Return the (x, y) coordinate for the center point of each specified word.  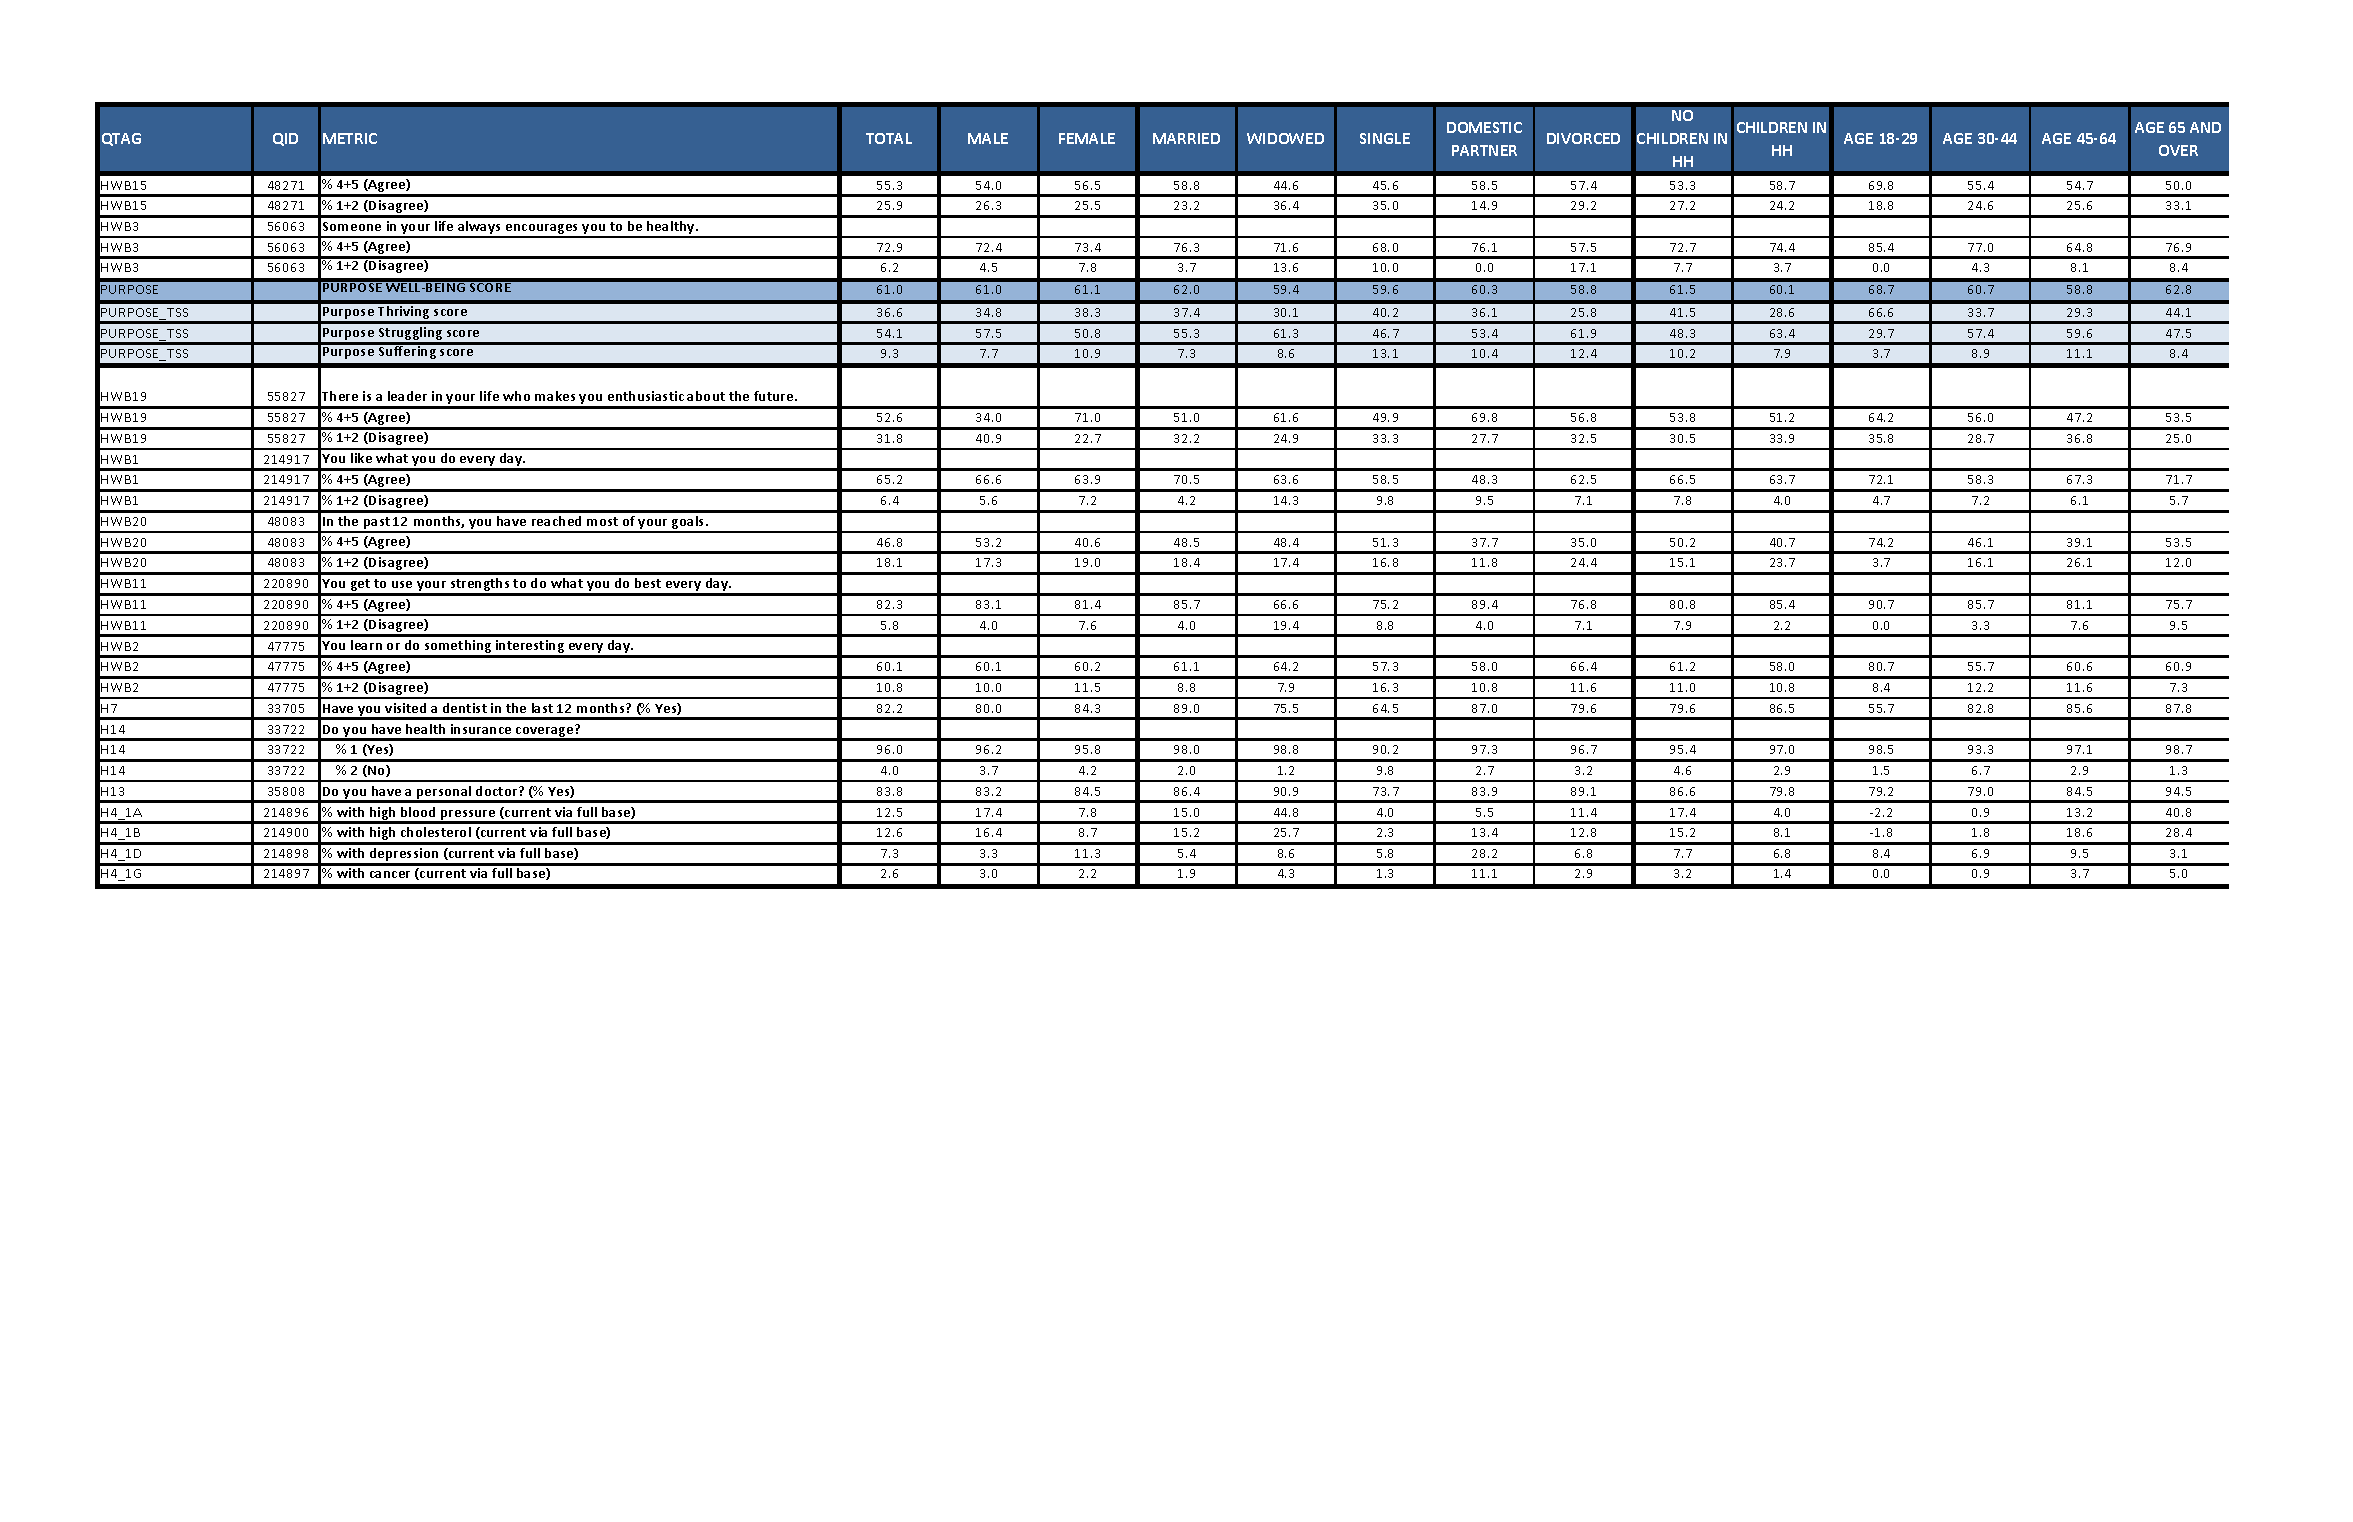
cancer (390, 874)
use (402, 584)
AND (2205, 127)
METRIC (350, 138)
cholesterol (436, 832)
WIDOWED (1285, 138)
